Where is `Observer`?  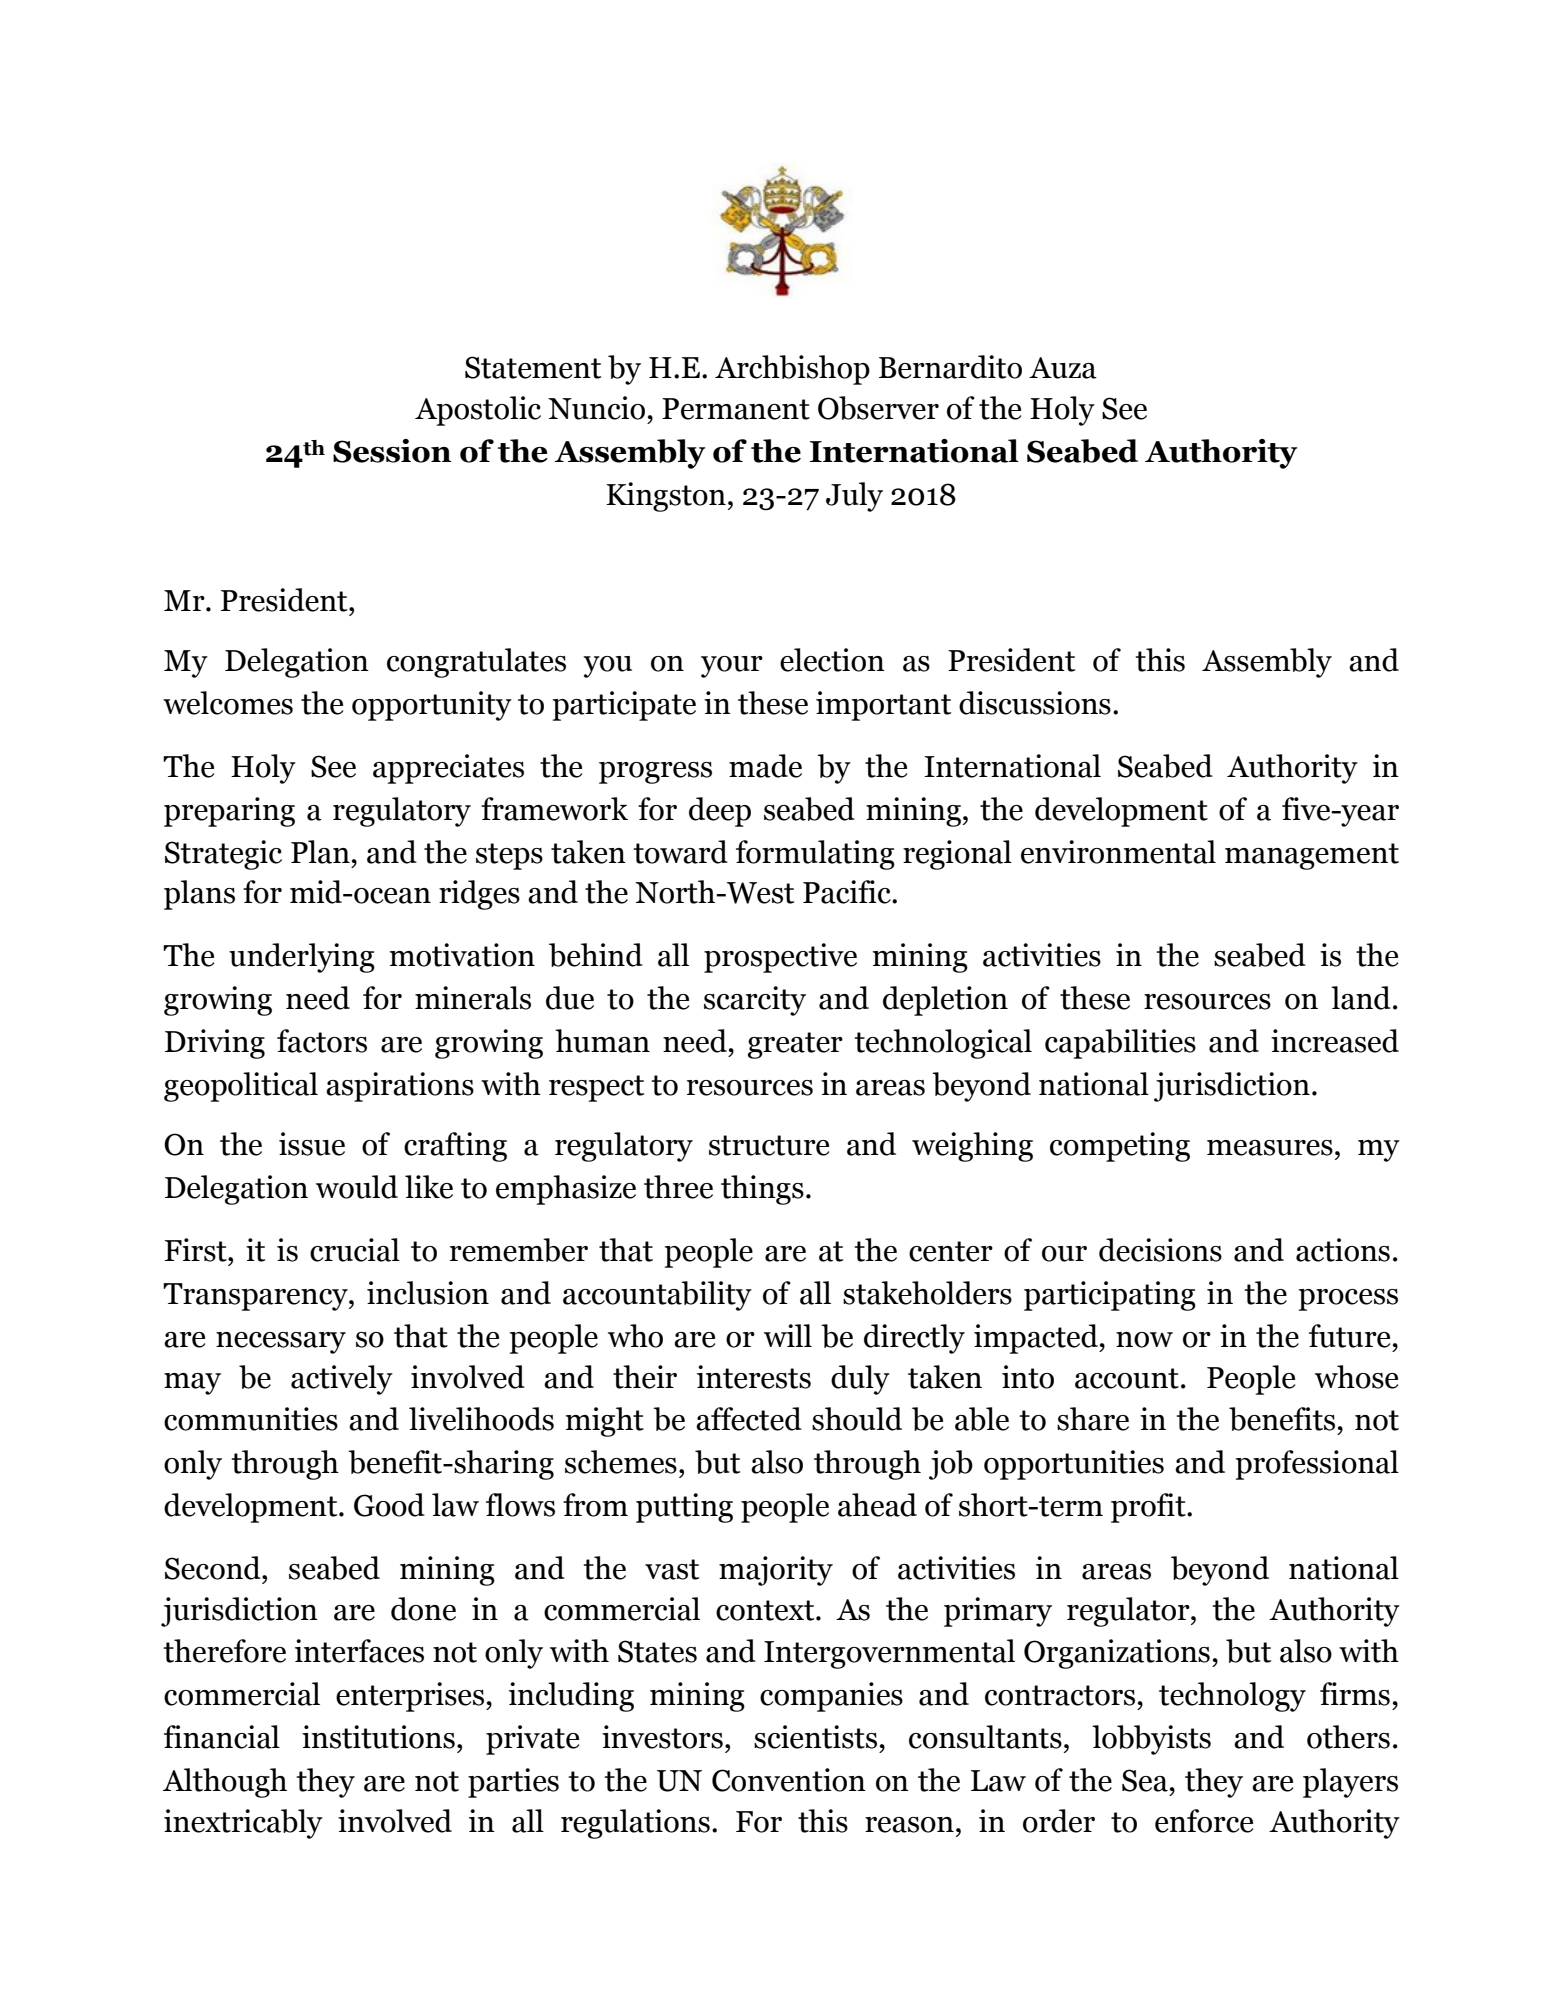 Observer is located at coordinates (878, 408).
